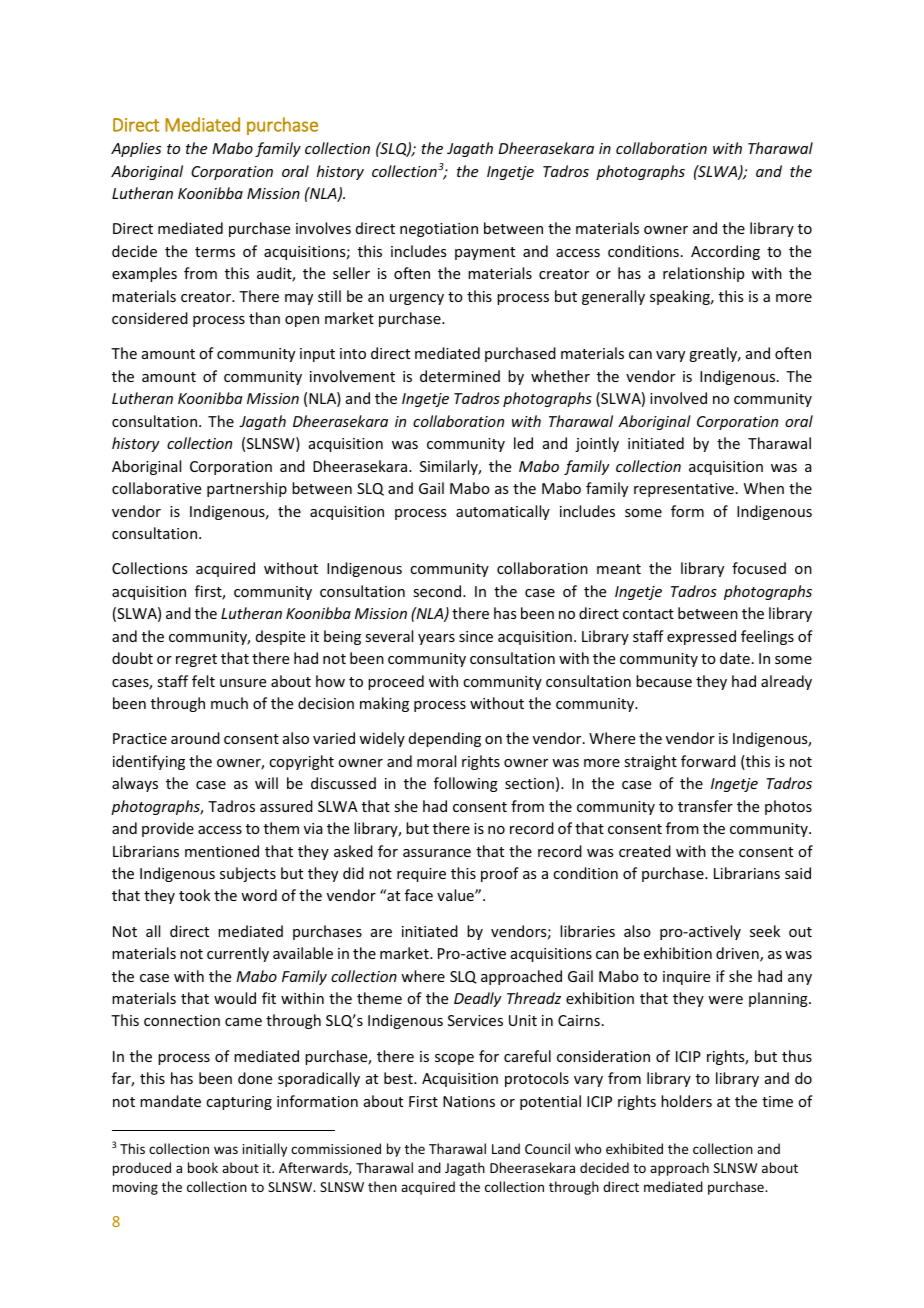 This screenshot has height=1308, width=924. What do you see at coordinates (222, 851) in the screenshot?
I see `mentioned` at bounding box center [222, 851].
